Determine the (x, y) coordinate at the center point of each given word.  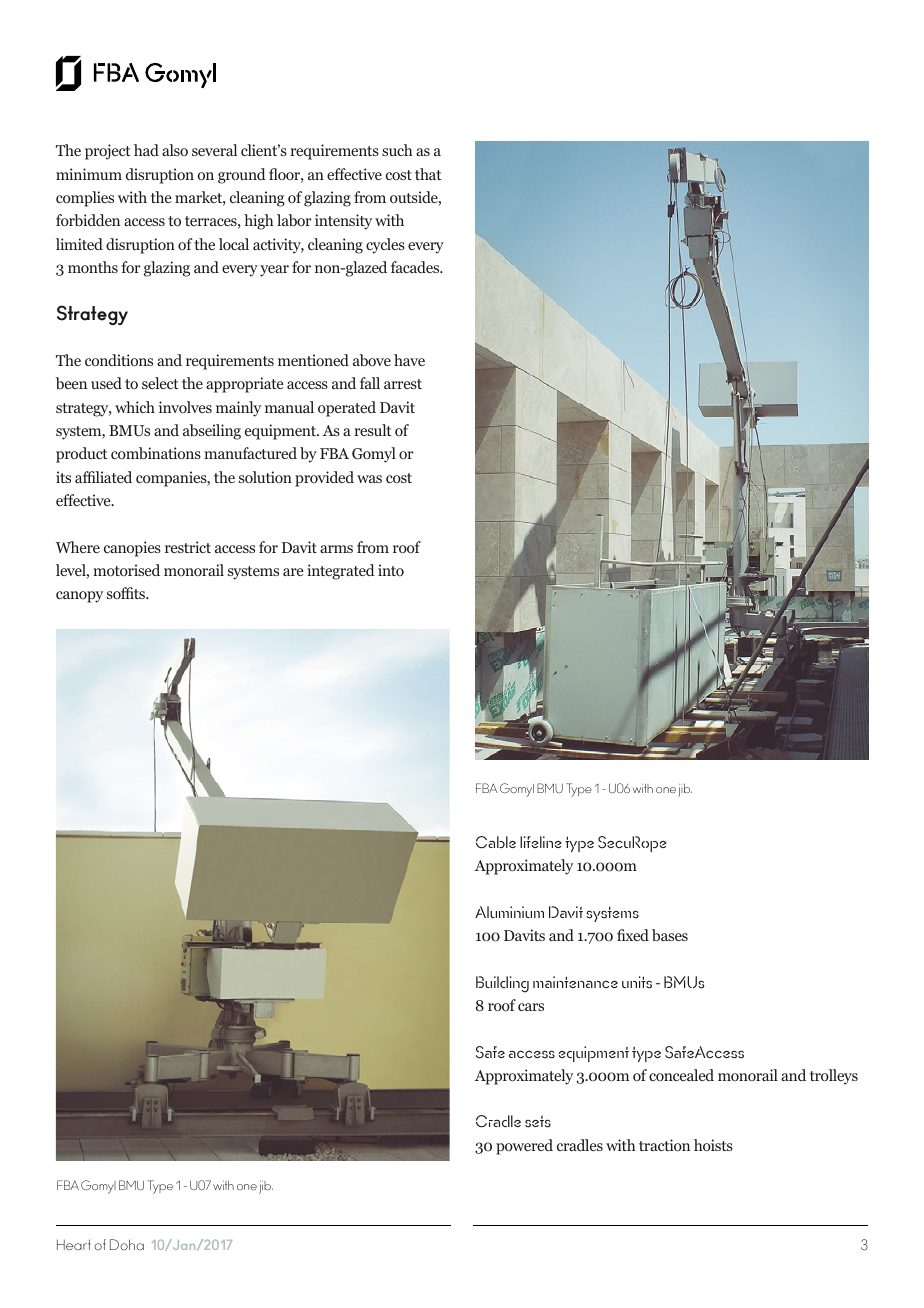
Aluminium (509, 912)
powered (524, 1147)
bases (670, 935)
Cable (496, 842)
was (369, 479)
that (428, 174)
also (175, 150)
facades (416, 267)
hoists (713, 1145)
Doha (127, 1245)
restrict (188, 547)
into (391, 570)
